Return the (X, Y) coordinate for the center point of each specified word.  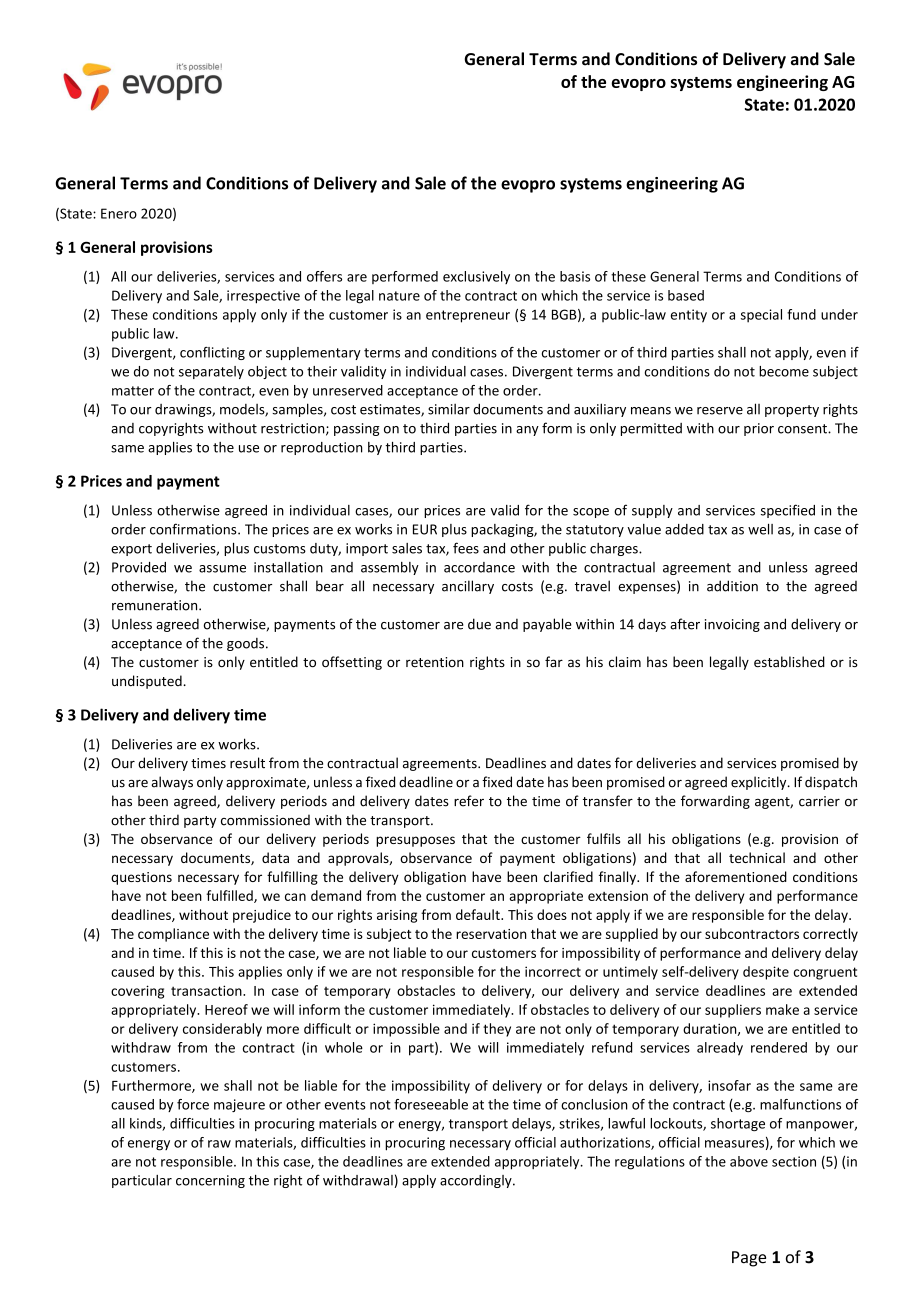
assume (222, 569)
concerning (210, 1181)
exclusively (476, 277)
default (479, 914)
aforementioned (736, 876)
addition (732, 586)
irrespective (263, 297)
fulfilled (230, 896)
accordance (479, 567)
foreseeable (431, 1104)
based (686, 295)
